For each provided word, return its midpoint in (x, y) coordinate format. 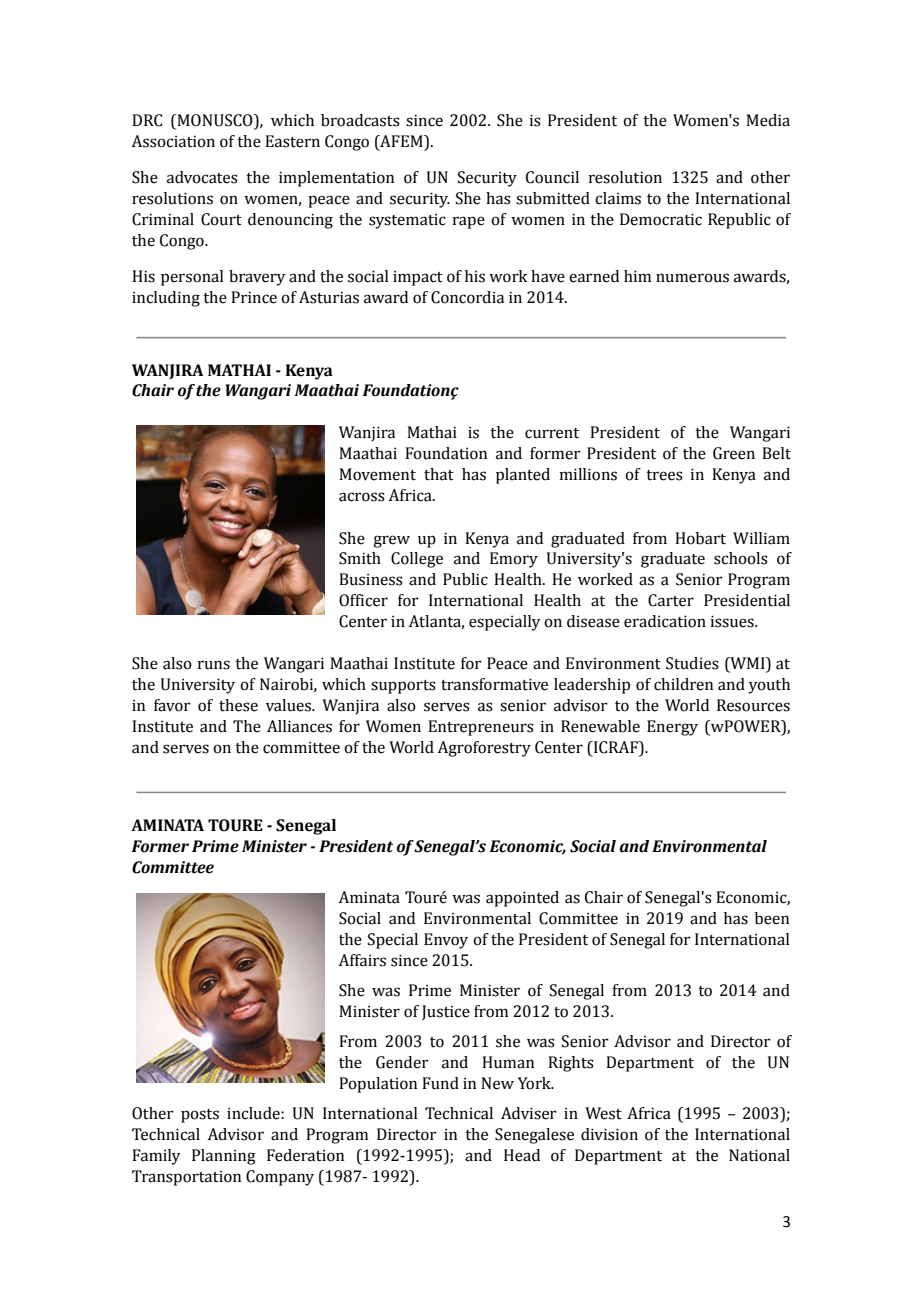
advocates (202, 177)
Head (522, 1155)
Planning (224, 1157)
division (609, 1134)
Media (768, 120)
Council (552, 177)
